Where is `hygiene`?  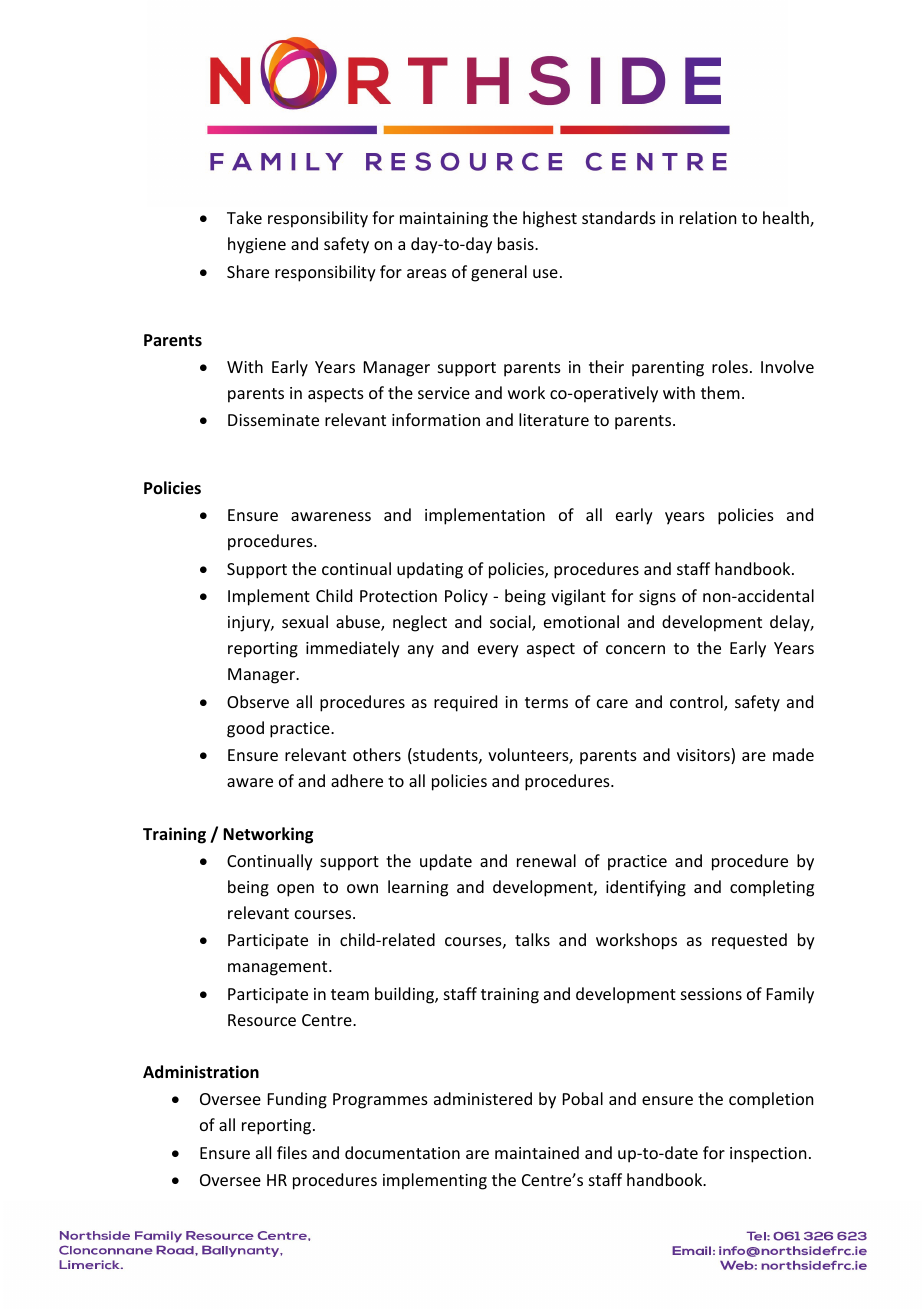
hygiene is located at coordinates (257, 245).
